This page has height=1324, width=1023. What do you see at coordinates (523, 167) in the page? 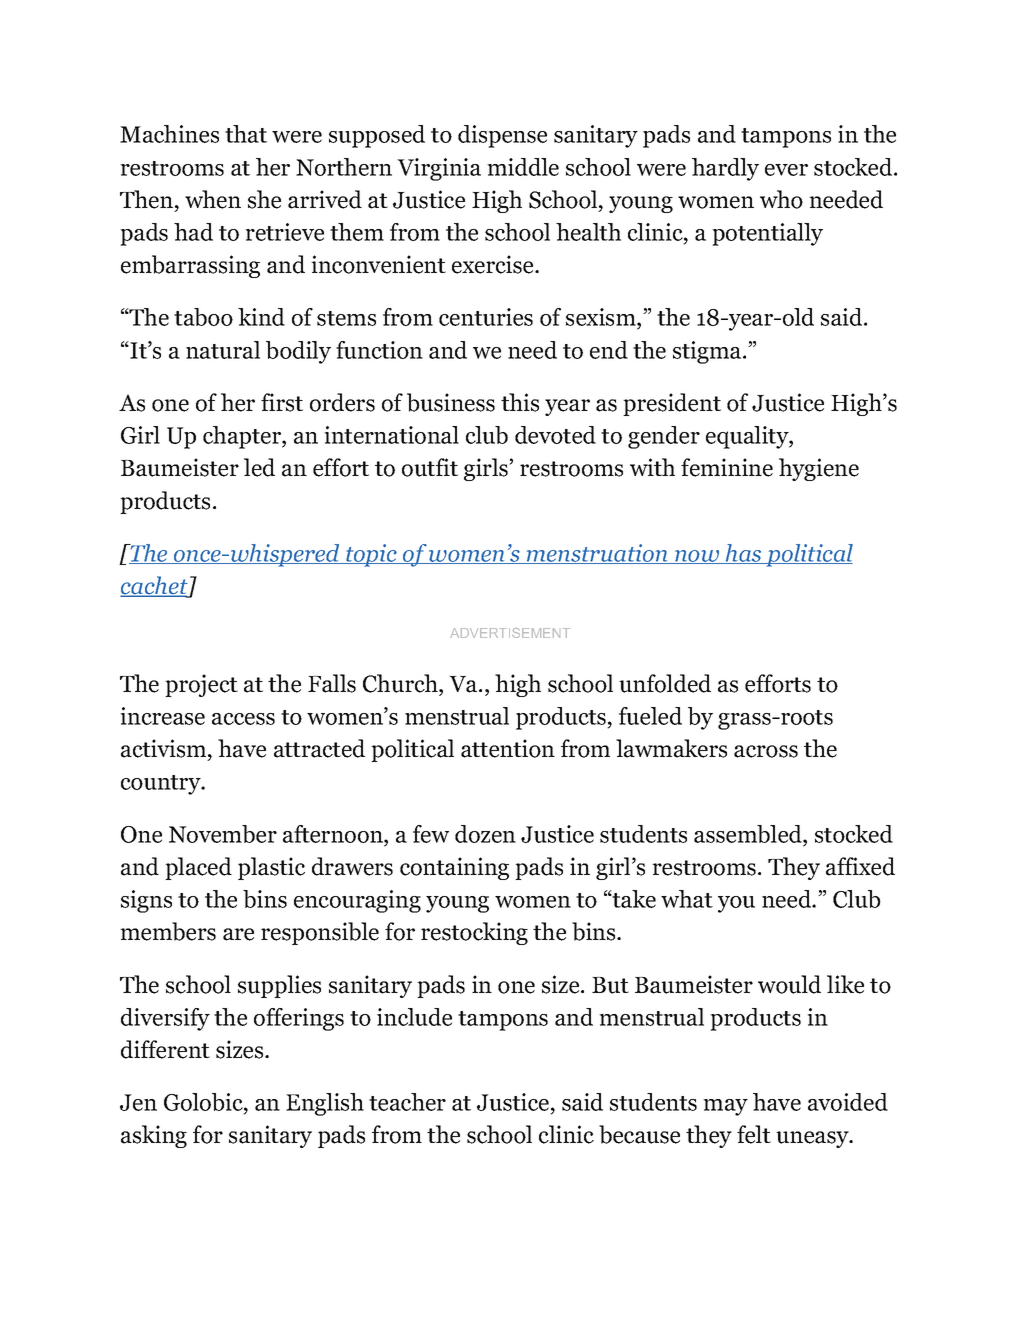
I see `middle` at bounding box center [523, 167].
